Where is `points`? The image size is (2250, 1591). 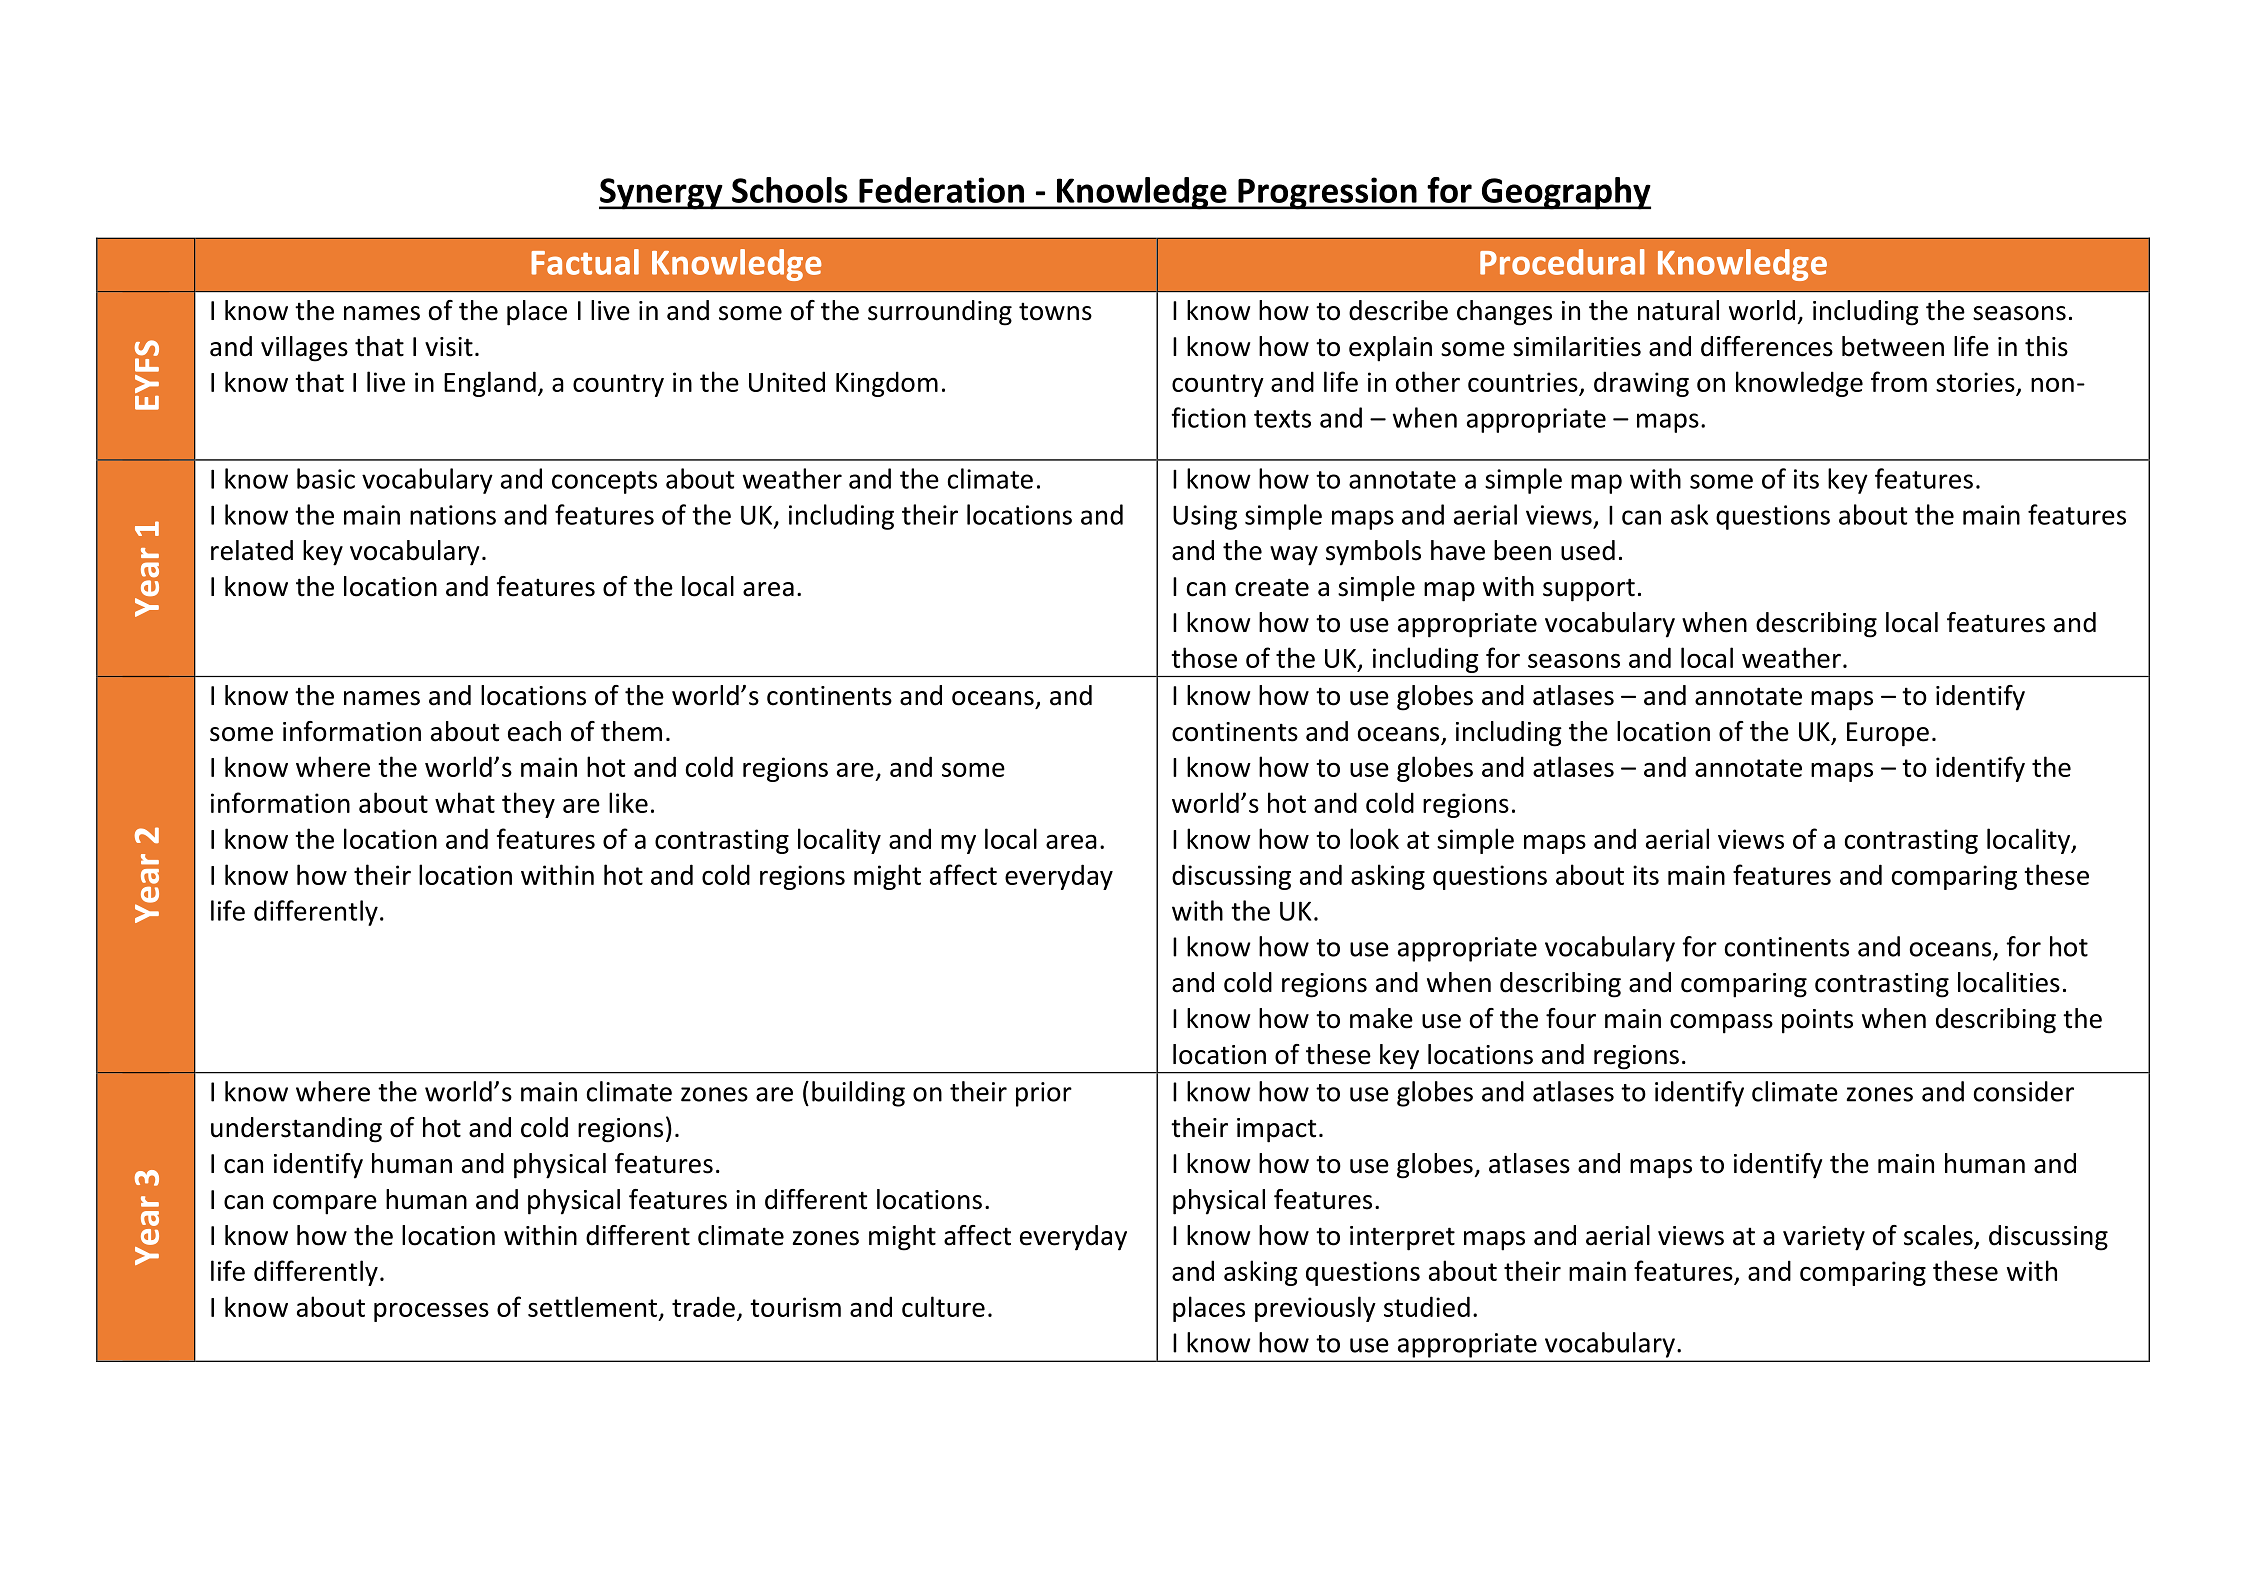 points is located at coordinates (1817, 1021).
